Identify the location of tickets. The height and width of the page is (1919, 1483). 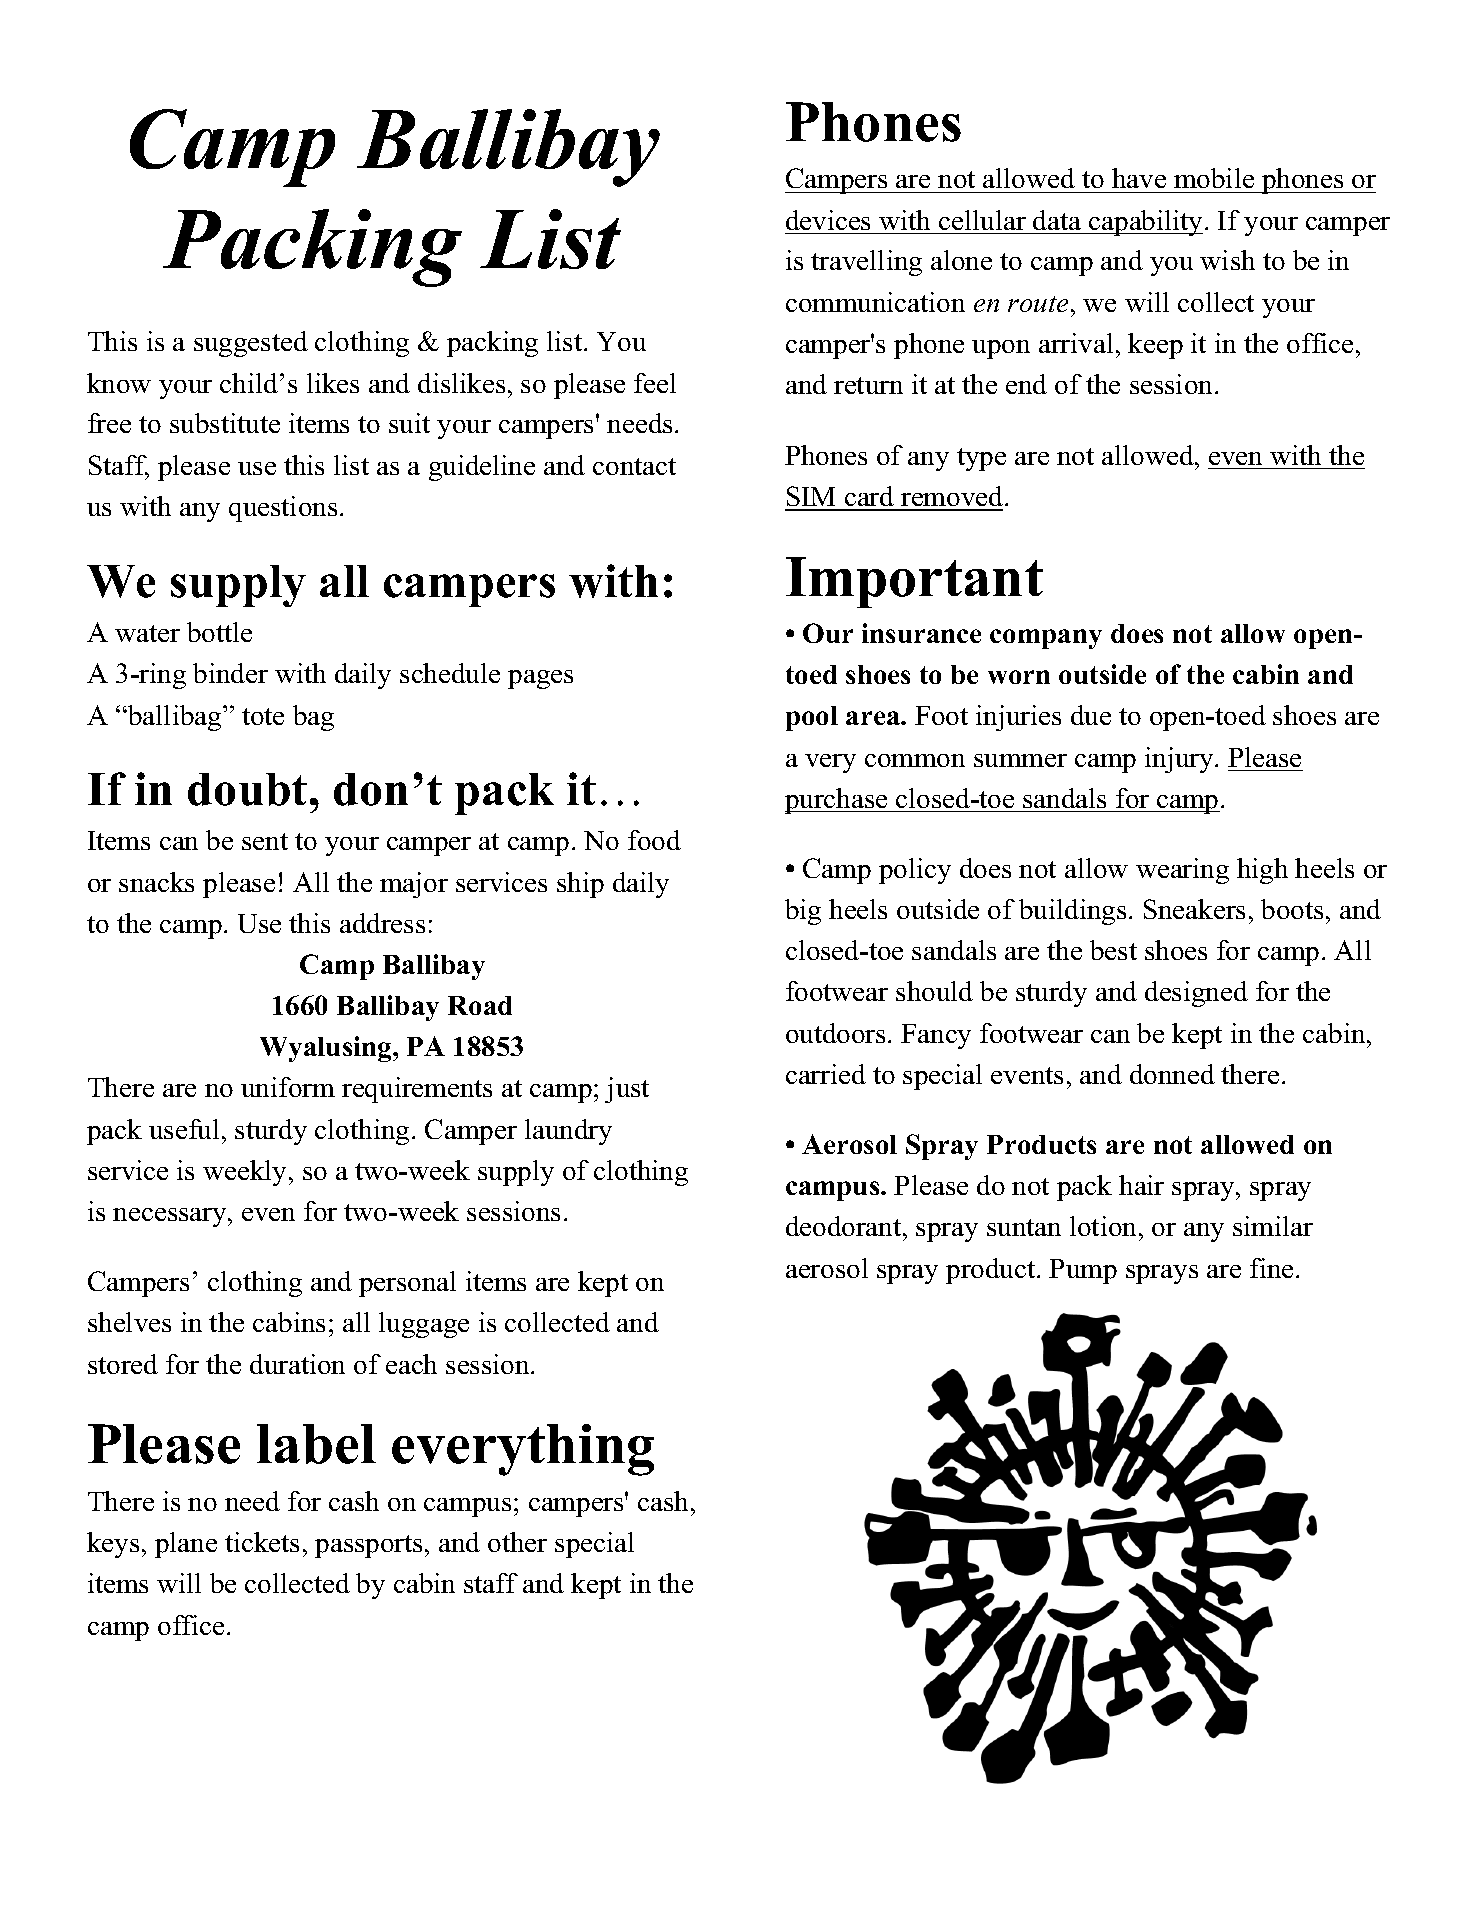
(262, 1542).
